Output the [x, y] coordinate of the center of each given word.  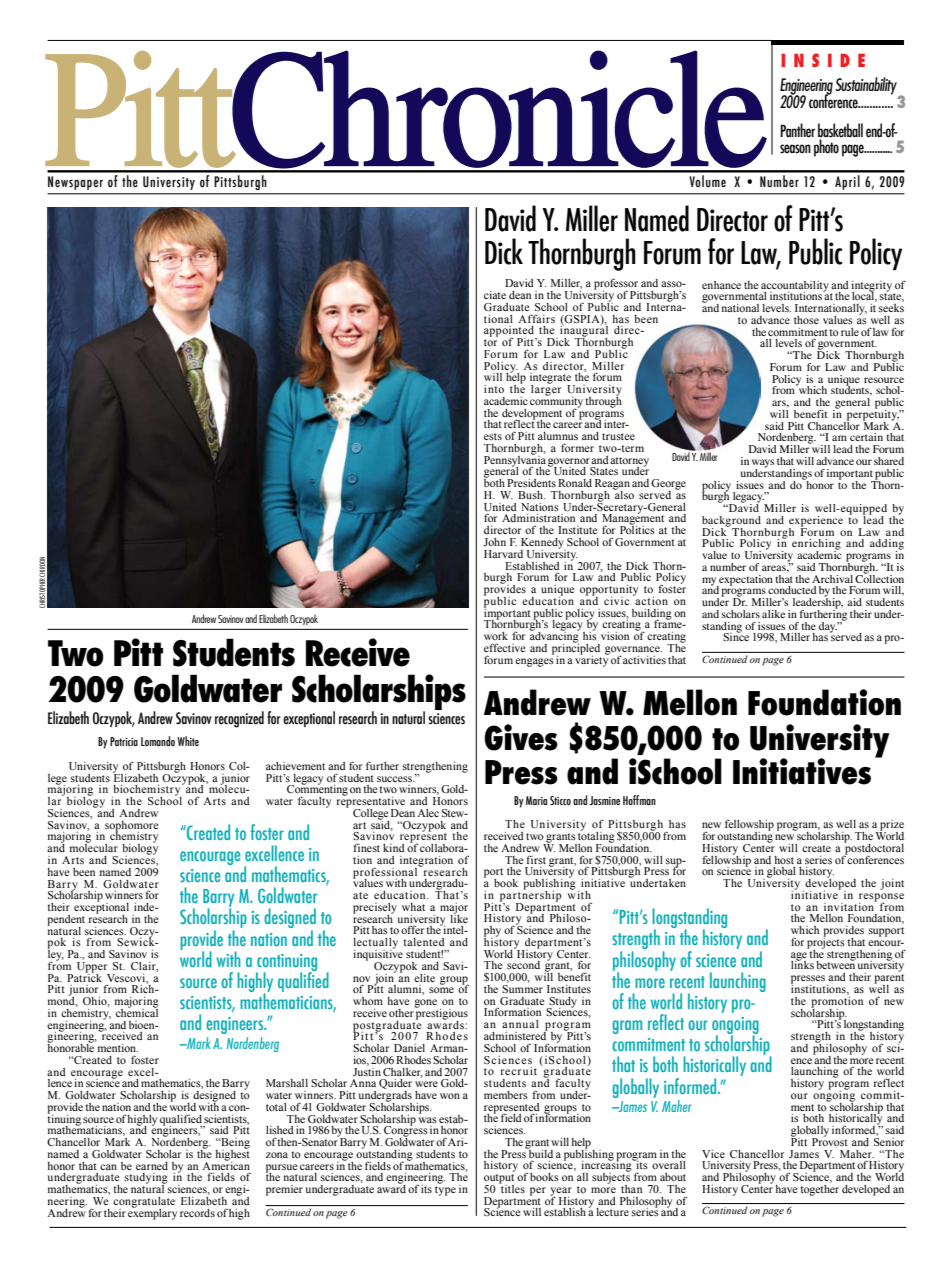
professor [616, 285]
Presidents [531, 483]
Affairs [536, 318]
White [188, 741]
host [784, 860]
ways [763, 464]
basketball [840, 130]
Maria [536, 800]
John [495, 542]
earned [152, 1166]
